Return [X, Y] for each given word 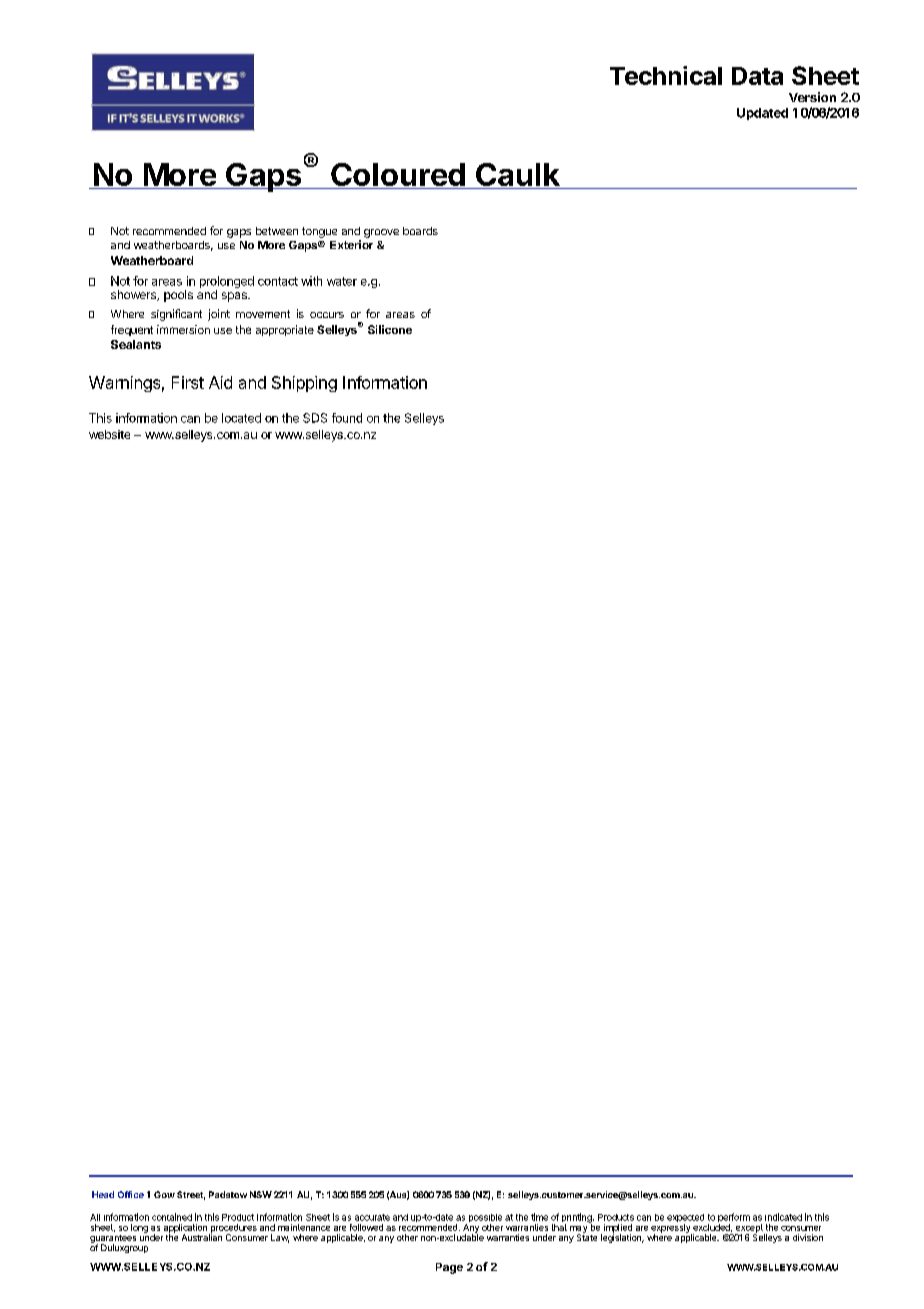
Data [757, 76]
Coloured [398, 176]
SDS [315, 418]
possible [485, 1219]
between [277, 231]
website [109, 434]
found [347, 418]
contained [172, 1217]
